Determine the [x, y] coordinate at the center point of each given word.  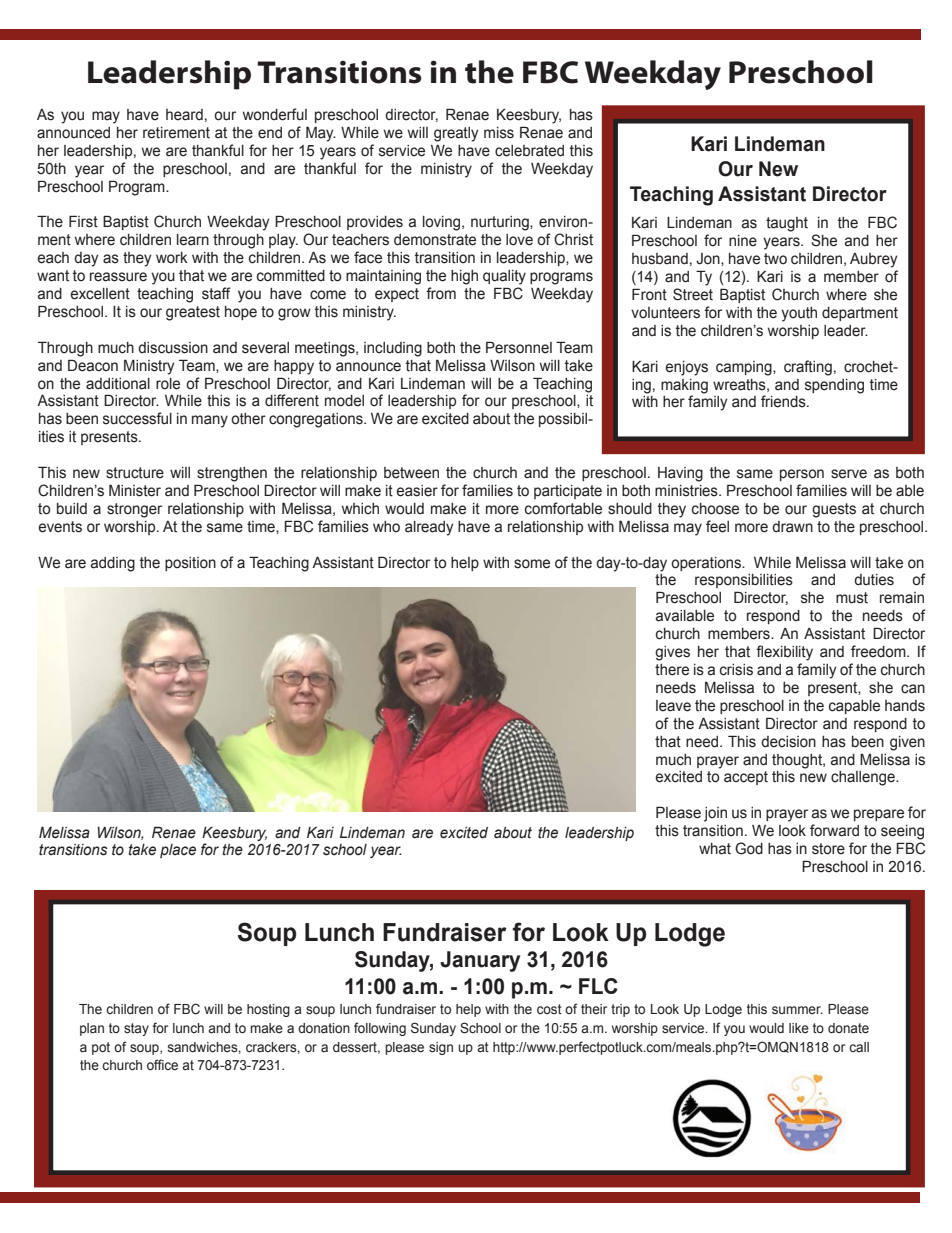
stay [136, 1029]
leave [673, 706]
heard [184, 115]
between [411, 473]
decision [788, 742]
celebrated [529, 151]
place [178, 851]
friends [784, 401]
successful [137, 418]
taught [787, 224]
